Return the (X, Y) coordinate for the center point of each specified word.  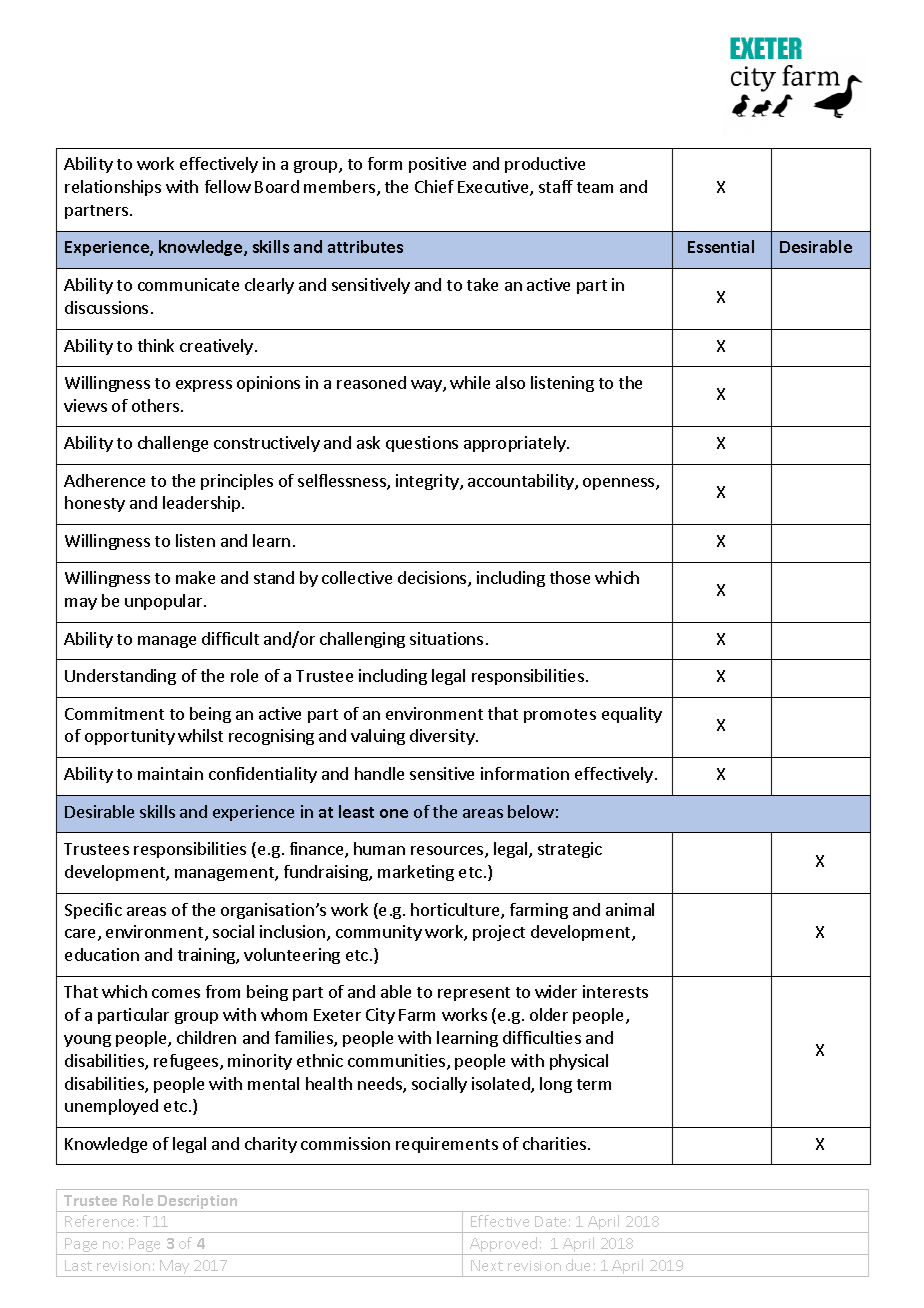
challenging (362, 640)
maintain (170, 773)
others (155, 405)
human (379, 848)
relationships (113, 188)
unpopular (165, 602)
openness (620, 484)
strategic (570, 850)
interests (615, 991)
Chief (434, 186)
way (427, 386)
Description (198, 1203)
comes (176, 993)
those (570, 577)
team (595, 187)
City (380, 1016)
